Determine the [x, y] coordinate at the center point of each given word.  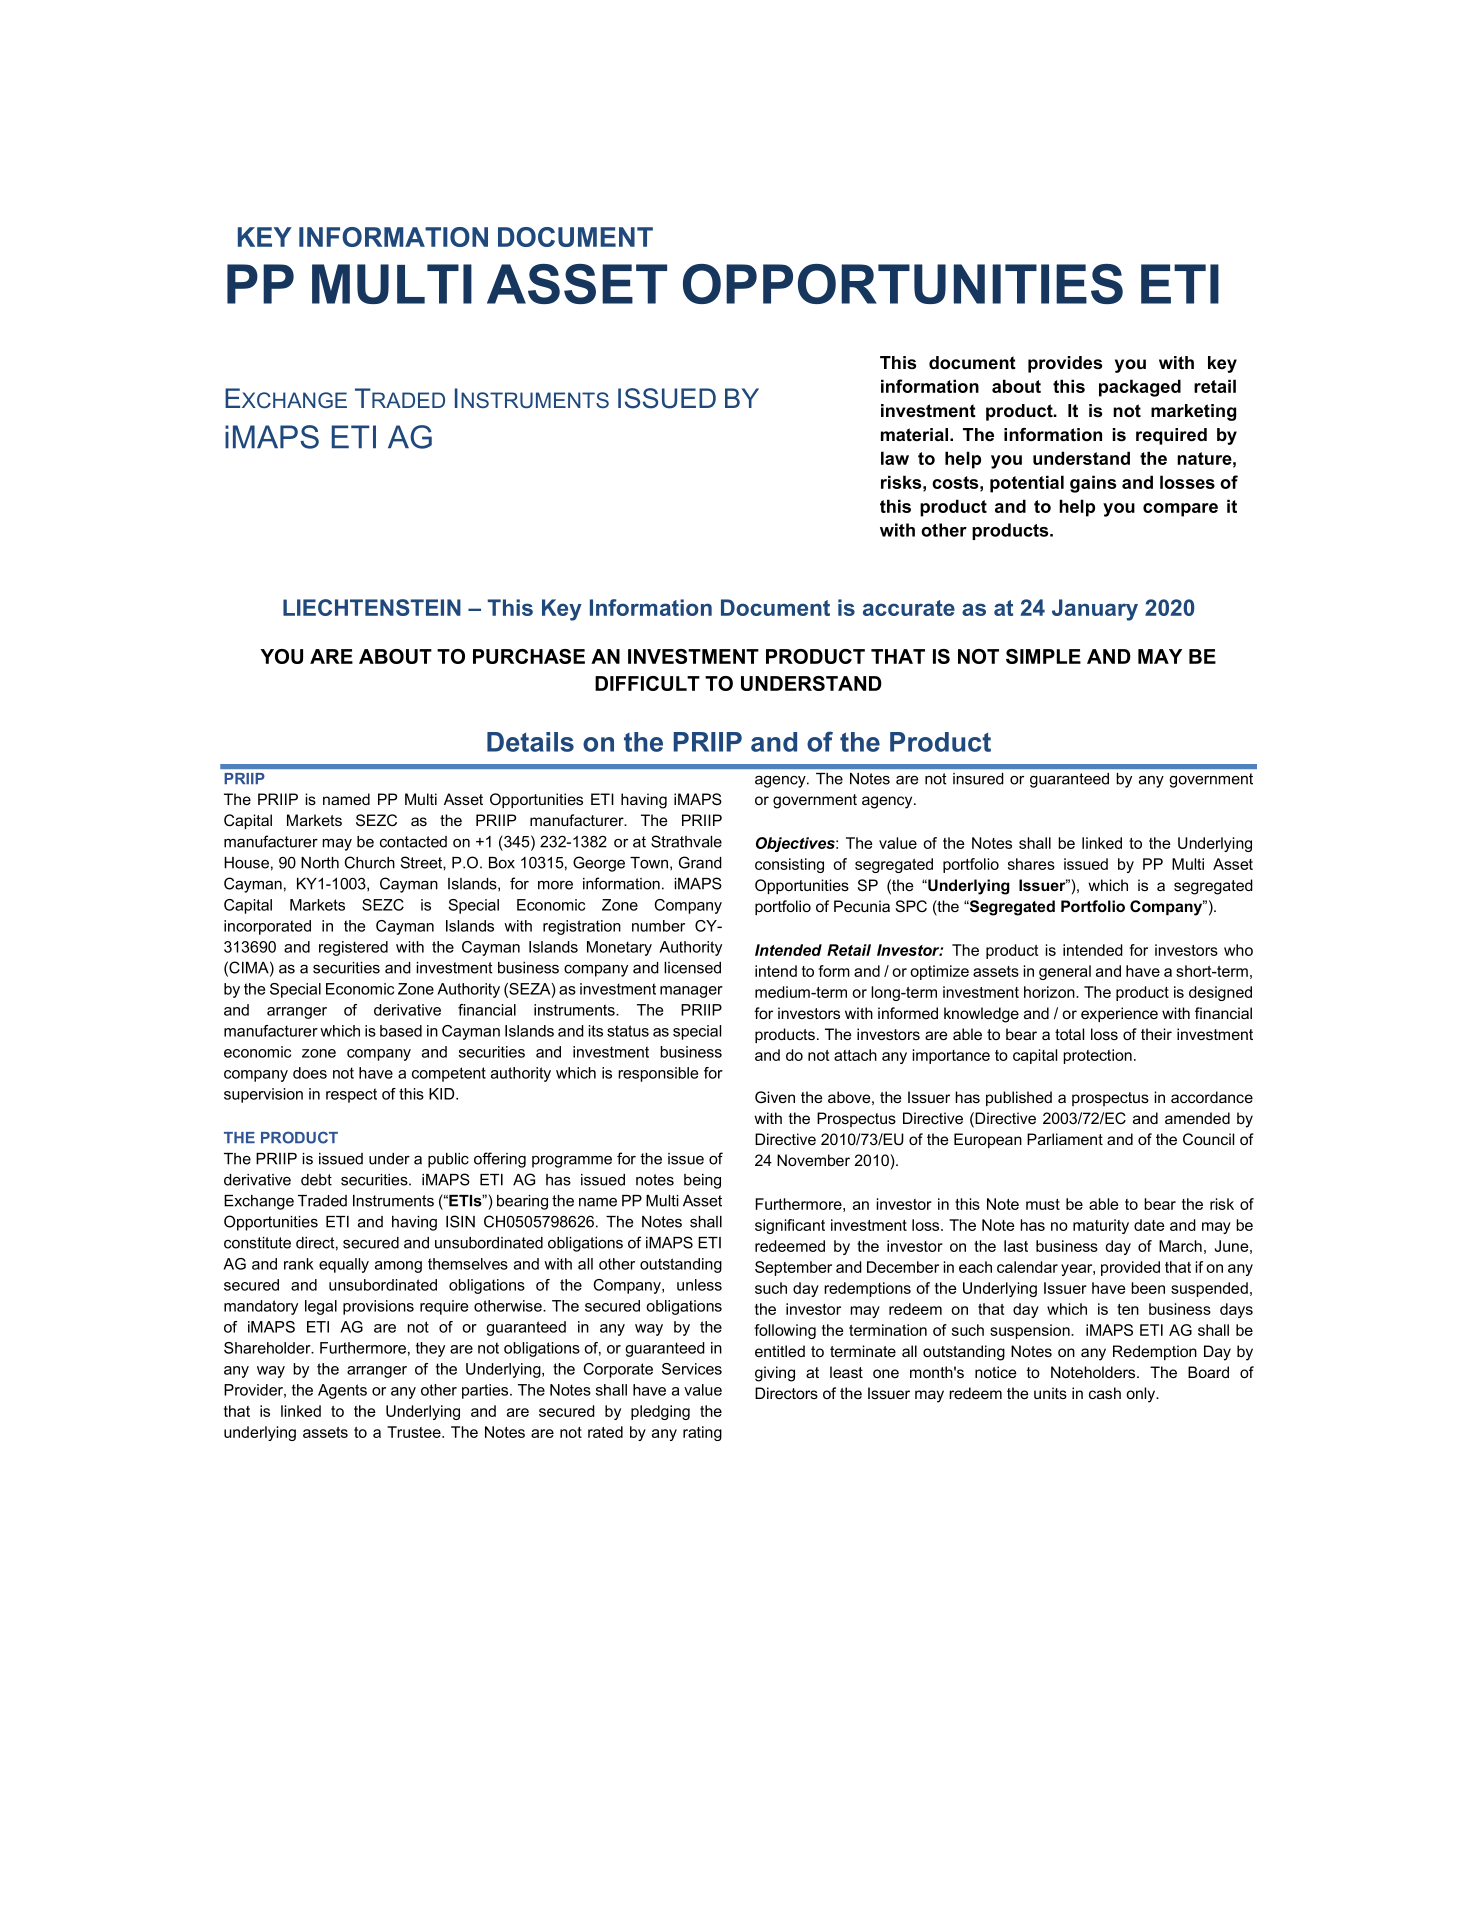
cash [1105, 1393]
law [895, 458]
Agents [342, 1391]
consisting [789, 865]
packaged [1140, 388]
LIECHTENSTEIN [372, 607]
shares [1031, 864]
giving [775, 1374]
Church [369, 862]
